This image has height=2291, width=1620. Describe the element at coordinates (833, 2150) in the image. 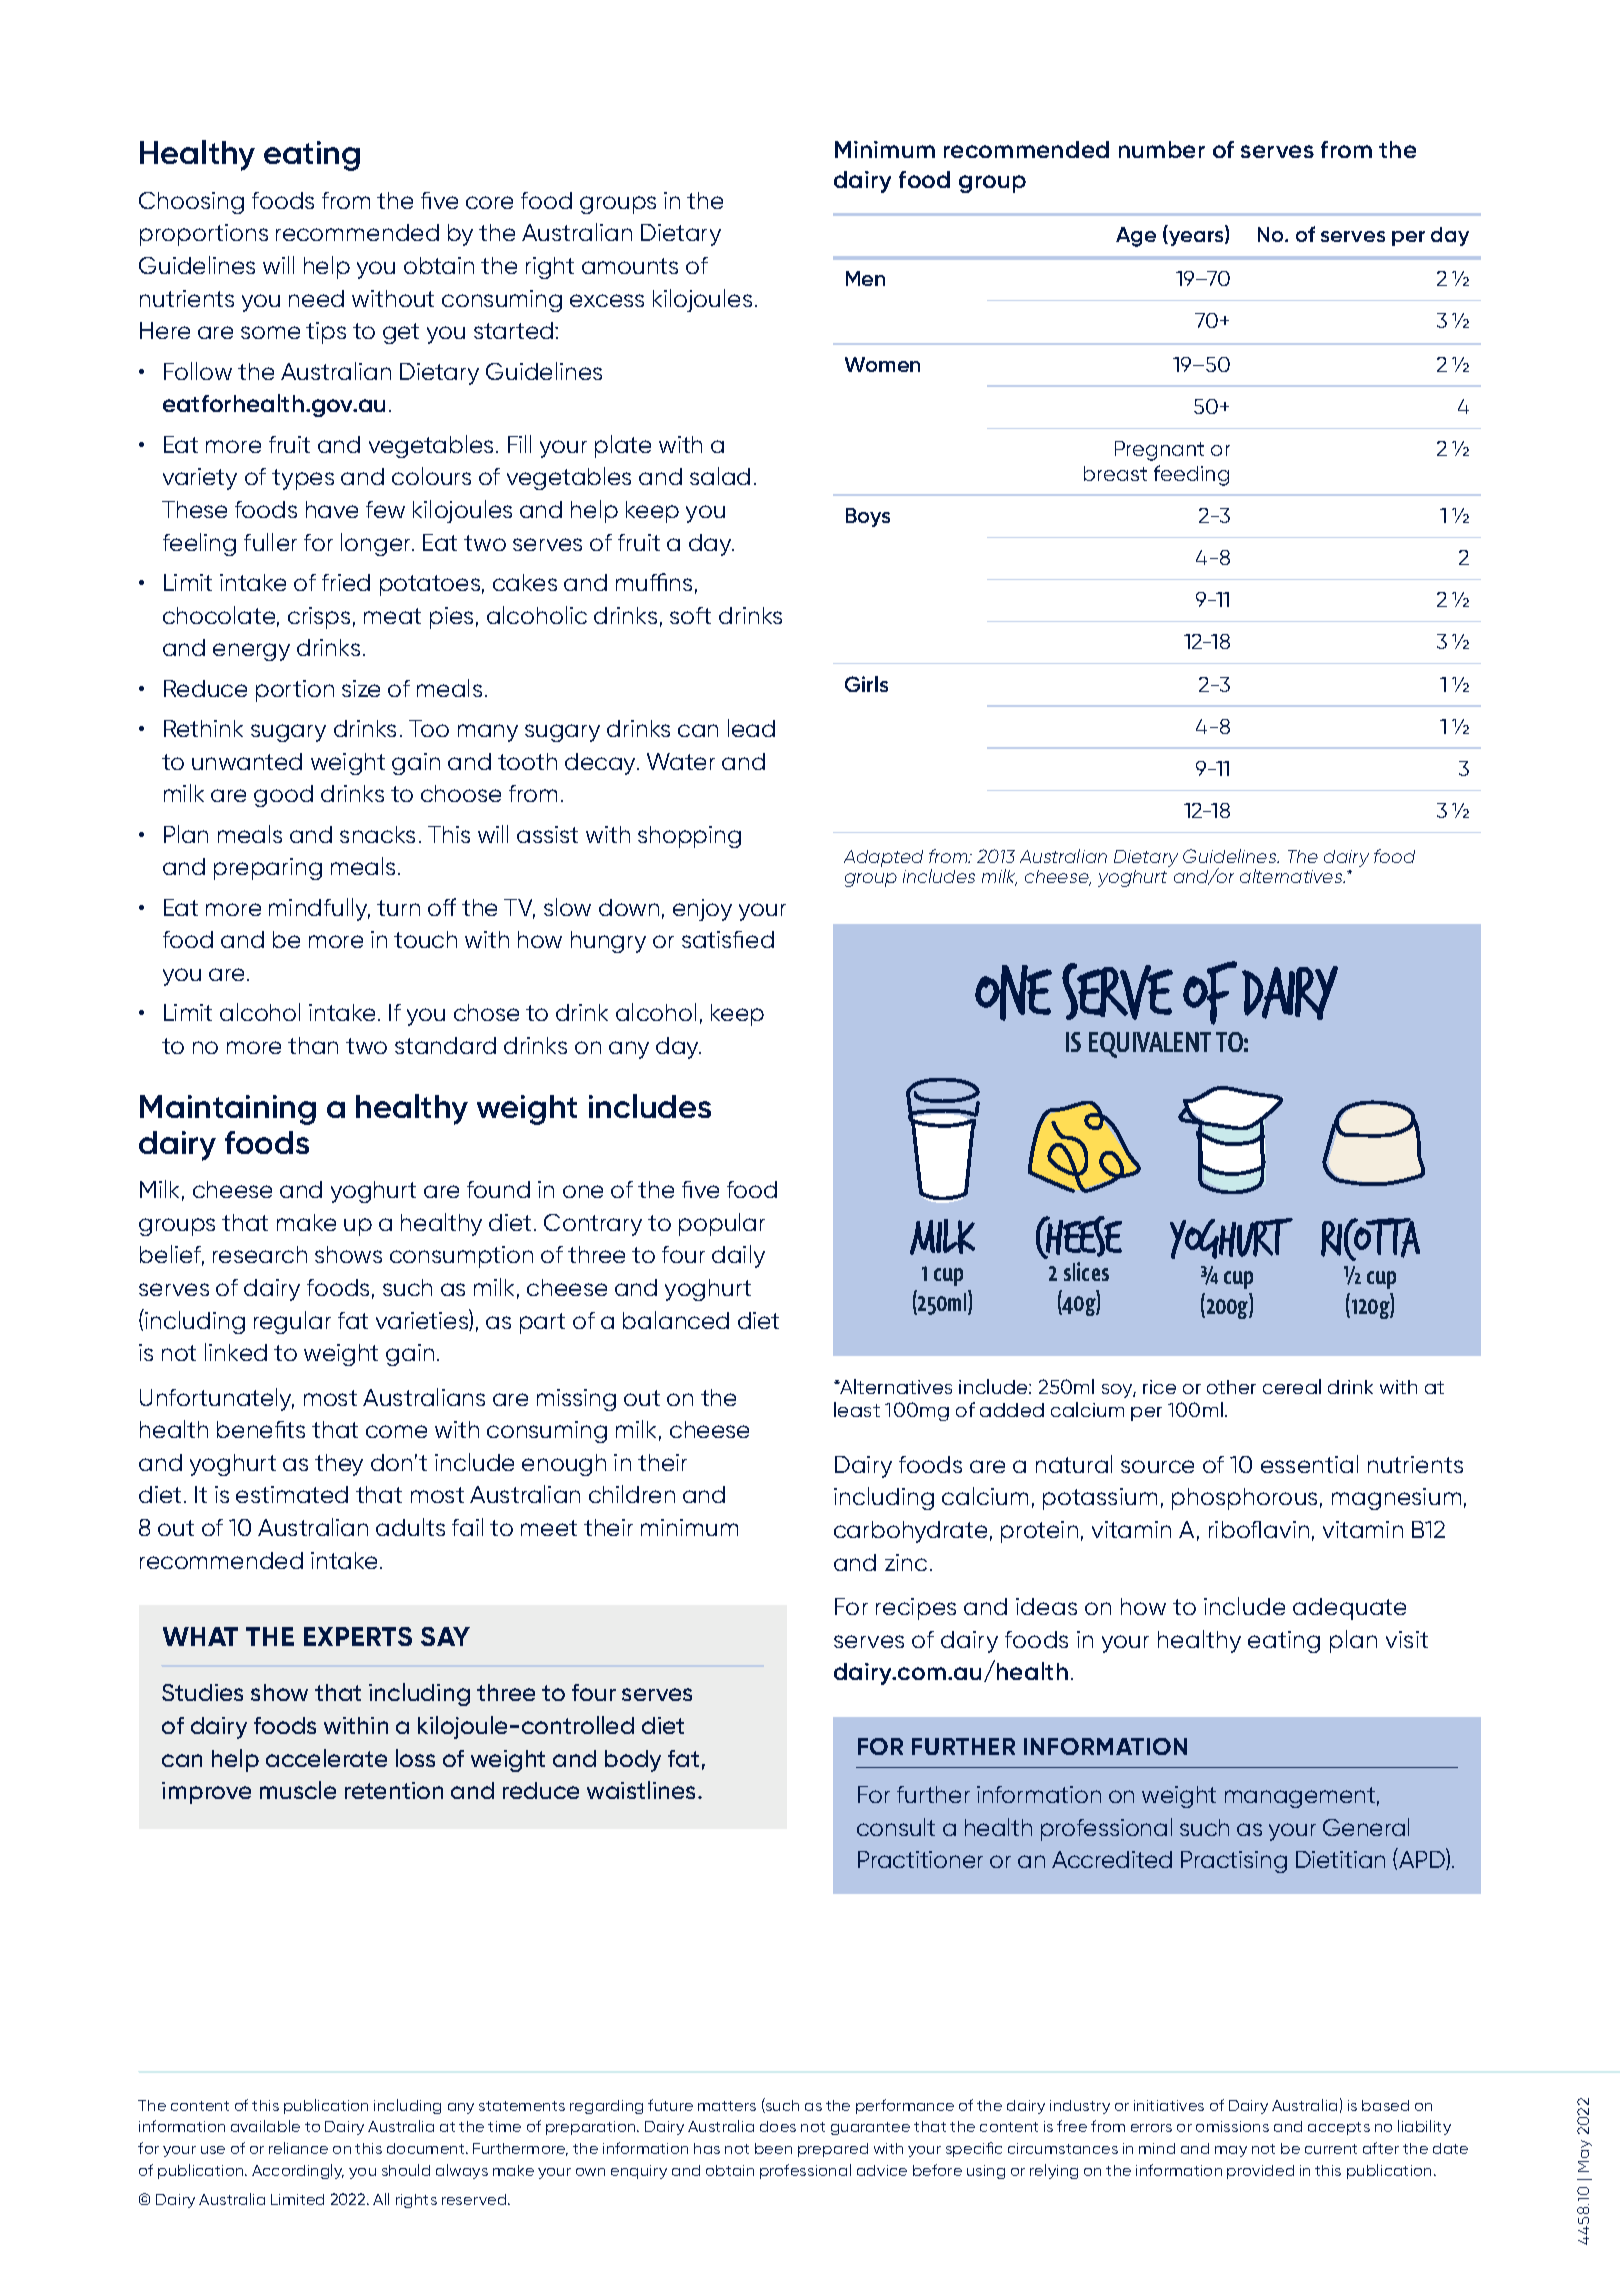

I see `prepared` at that location.
